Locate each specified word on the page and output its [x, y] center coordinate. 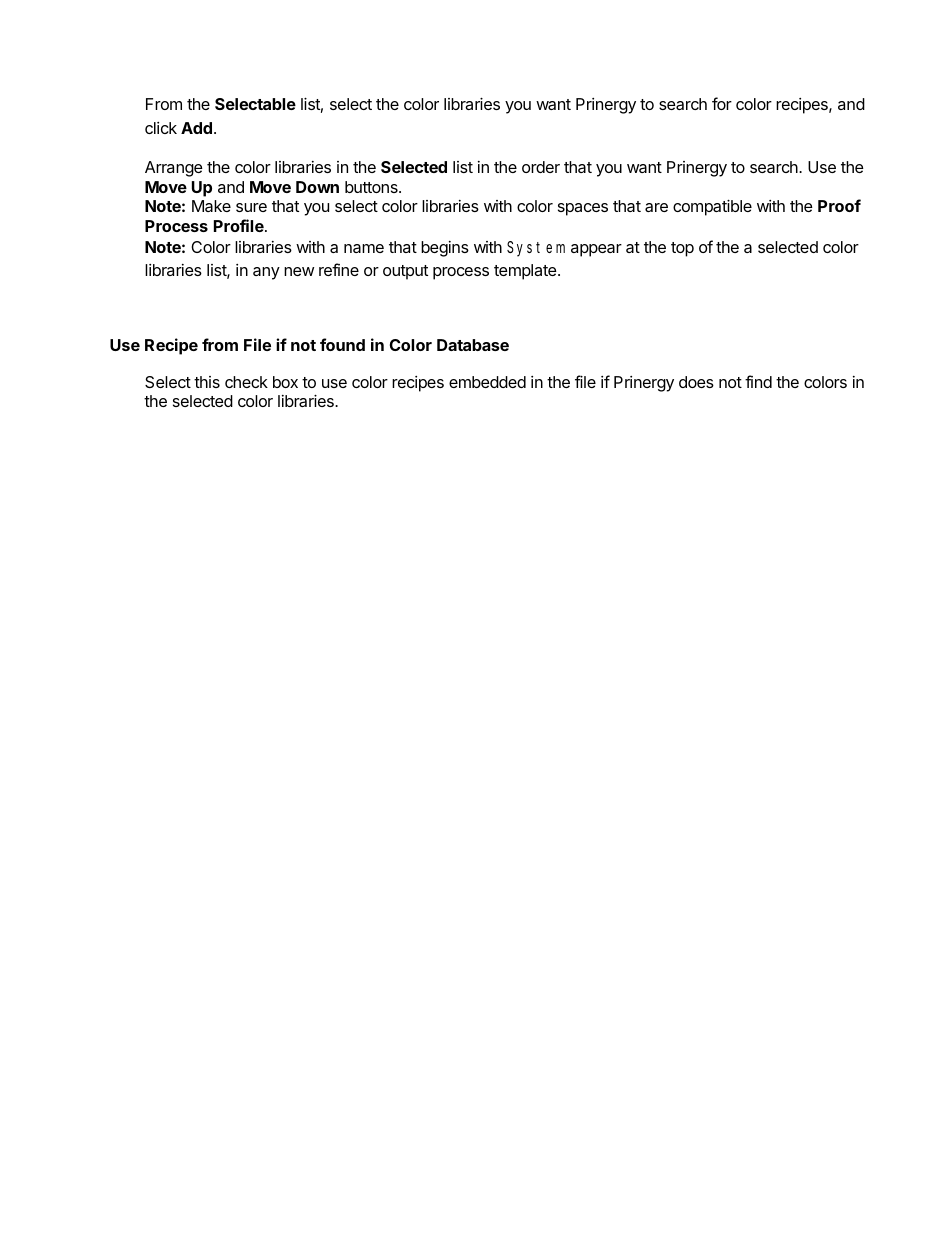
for [722, 103]
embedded [487, 382]
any [266, 273]
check [246, 382]
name [364, 248]
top [682, 249]
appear [596, 250]
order [541, 167]
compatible [712, 207]
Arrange [174, 169]
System [536, 249]
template [526, 272]
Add [196, 128]
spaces [583, 209]
